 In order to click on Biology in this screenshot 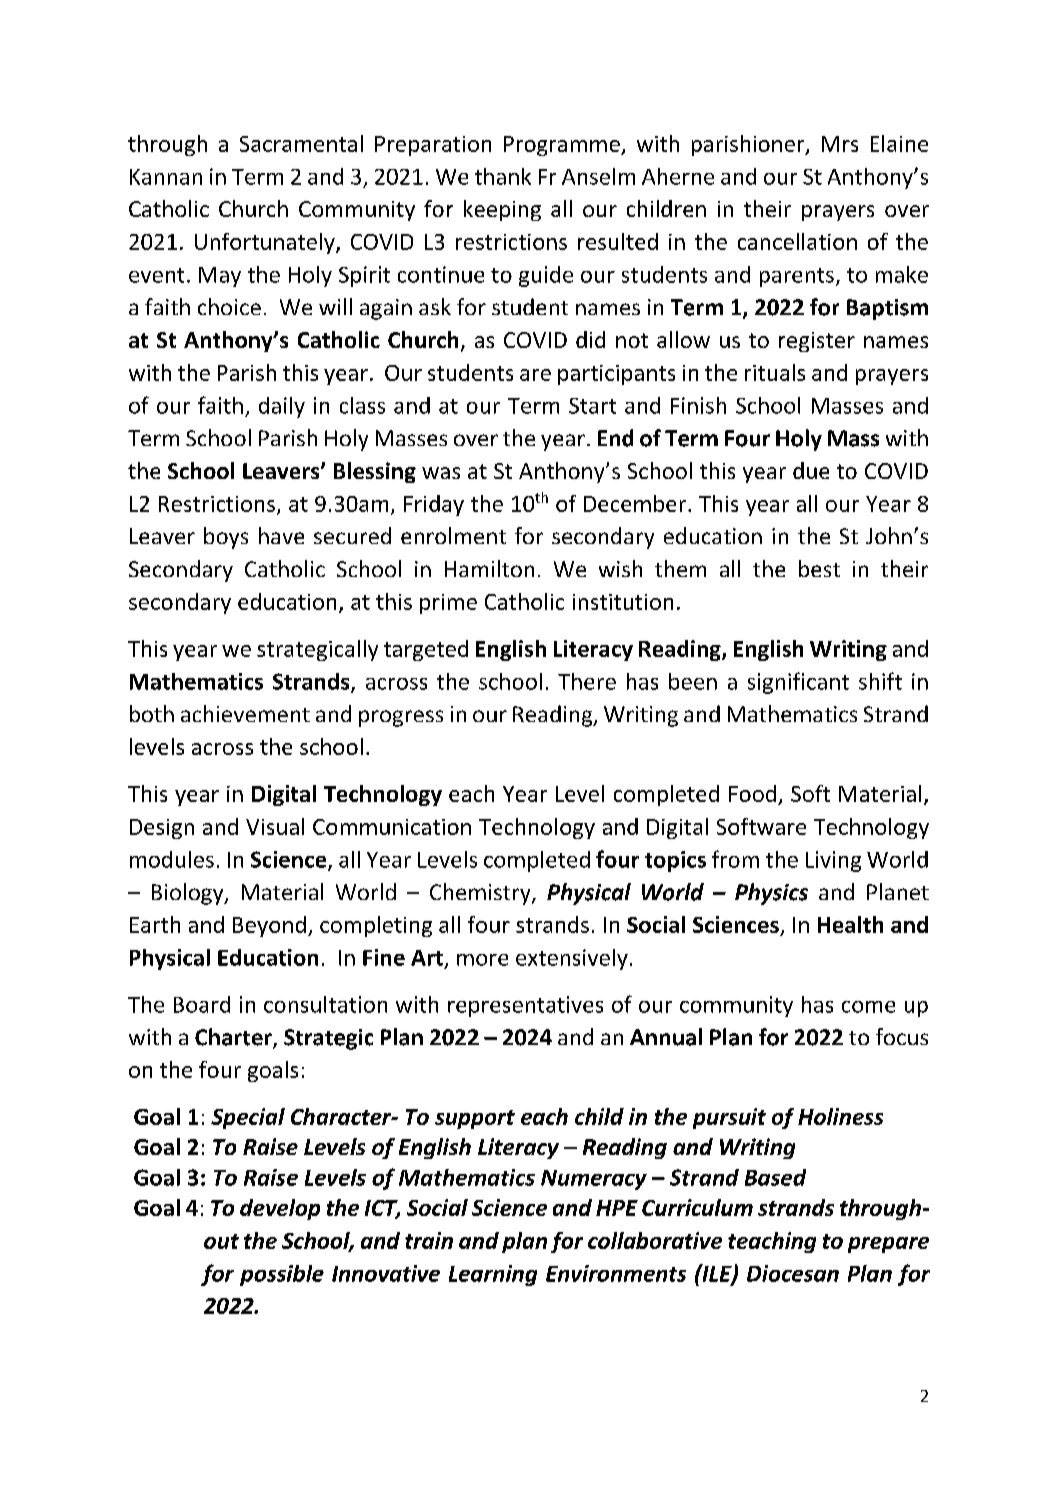, I will do `click(189, 894)`.
